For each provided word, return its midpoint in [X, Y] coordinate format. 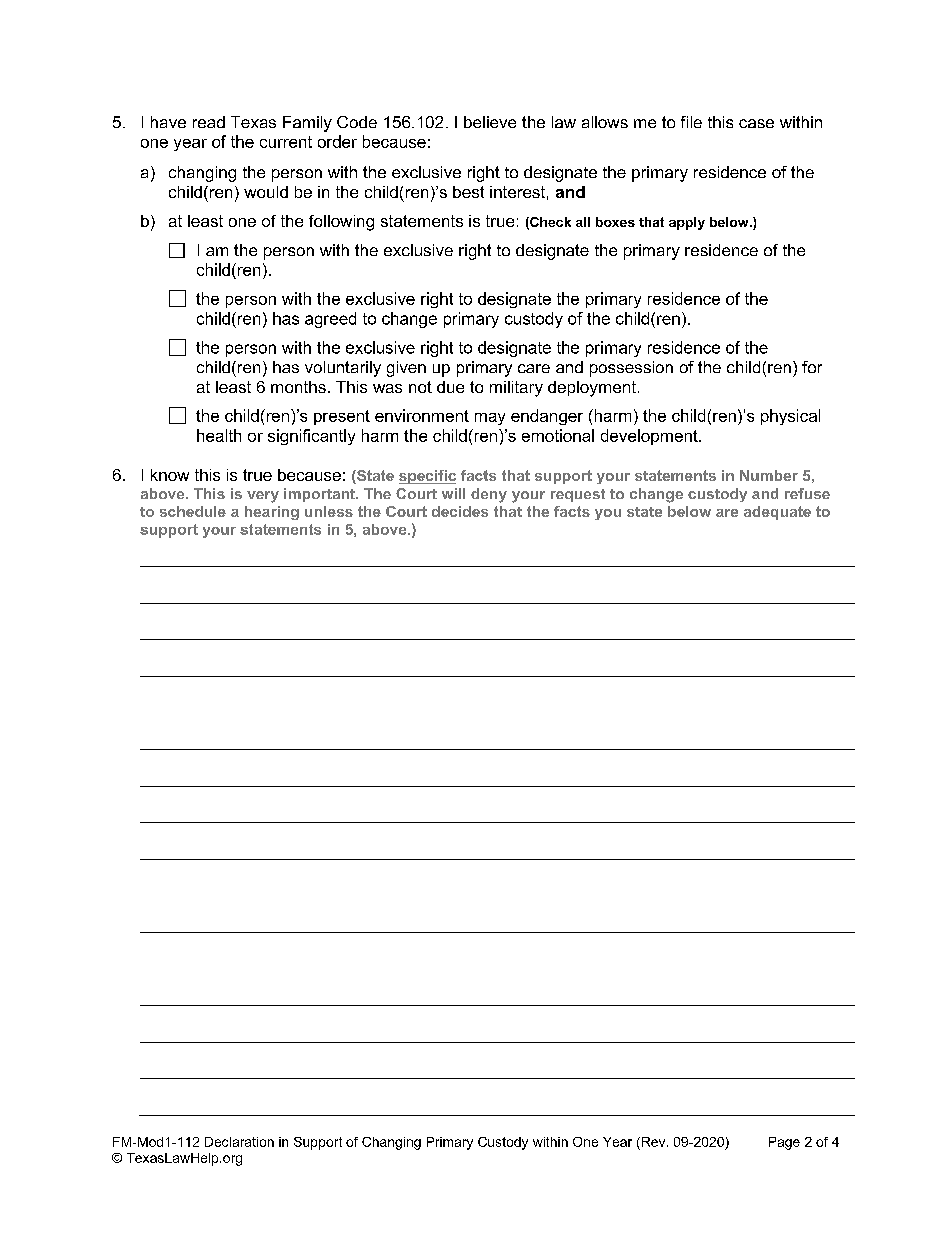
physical [790, 417]
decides [460, 511]
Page [784, 1143]
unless [329, 511]
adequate [777, 513]
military [516, 389]
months [298, 387]
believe [490, 122]
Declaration [239, 1142]
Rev [653, 1142]
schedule [193, 511]
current [286, 142]
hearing [272, 513]
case [756, 123]
